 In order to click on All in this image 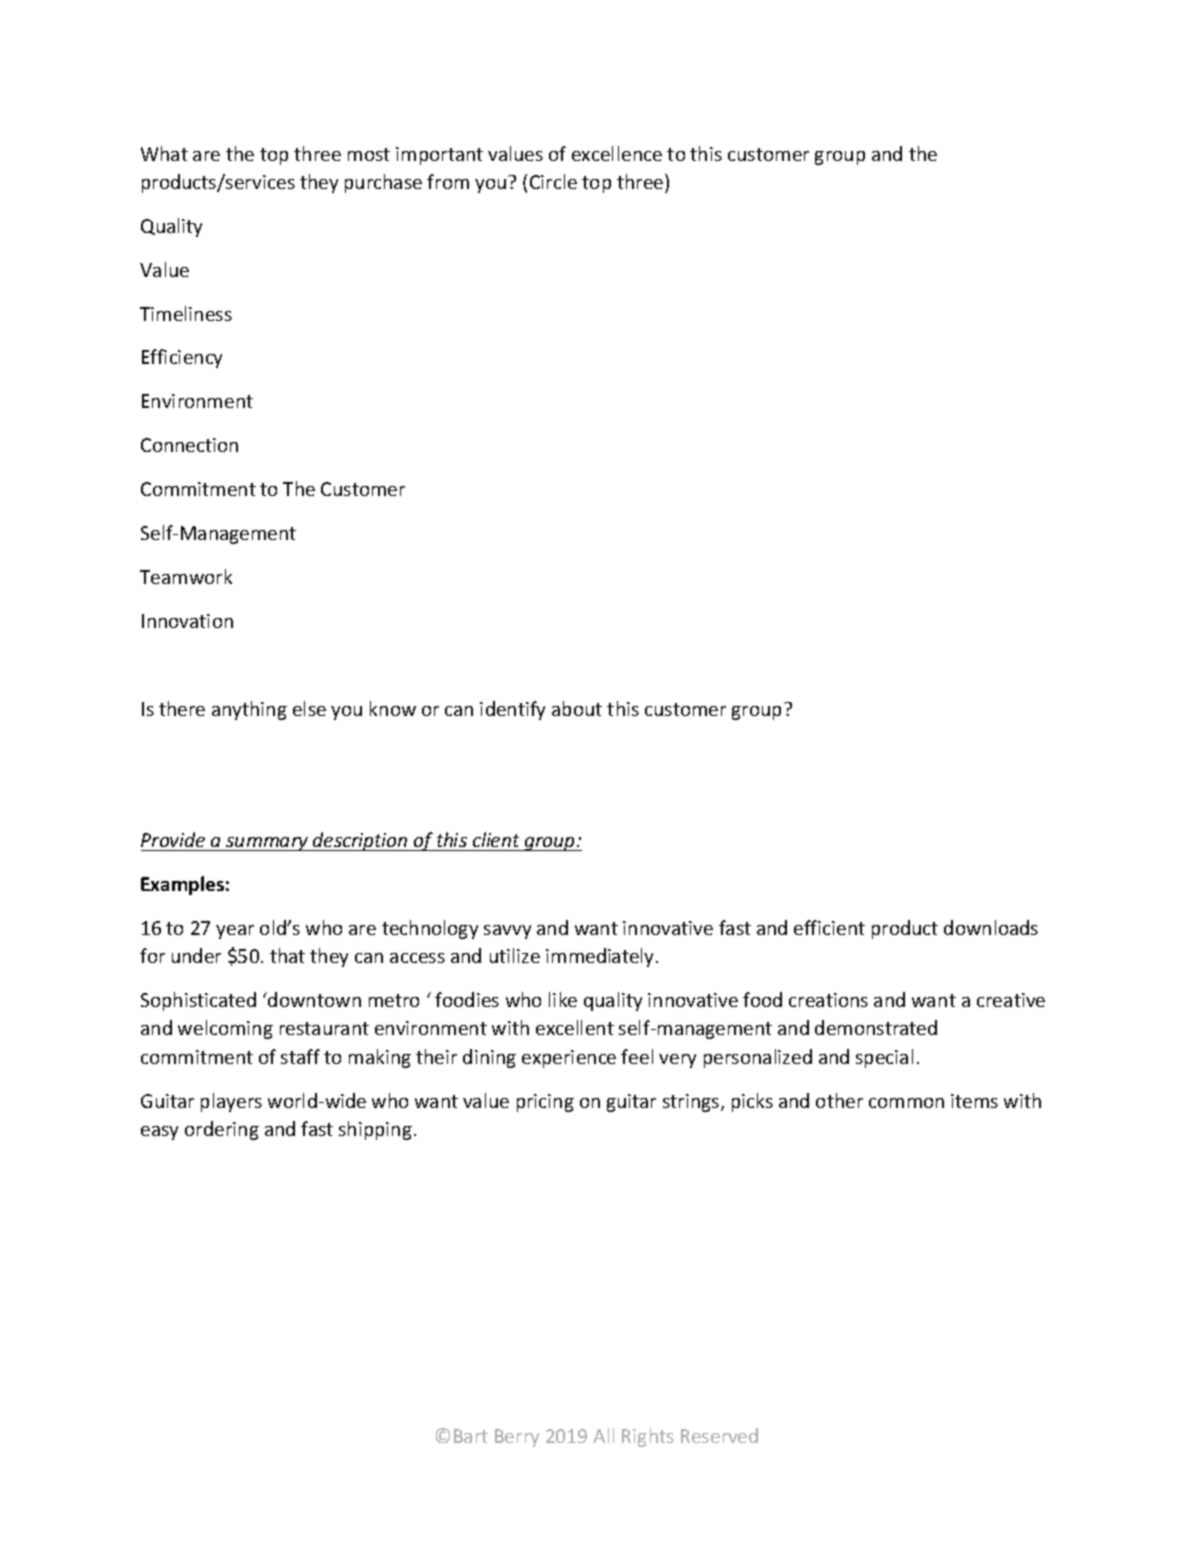, I will do `click(603, 1435)`.
